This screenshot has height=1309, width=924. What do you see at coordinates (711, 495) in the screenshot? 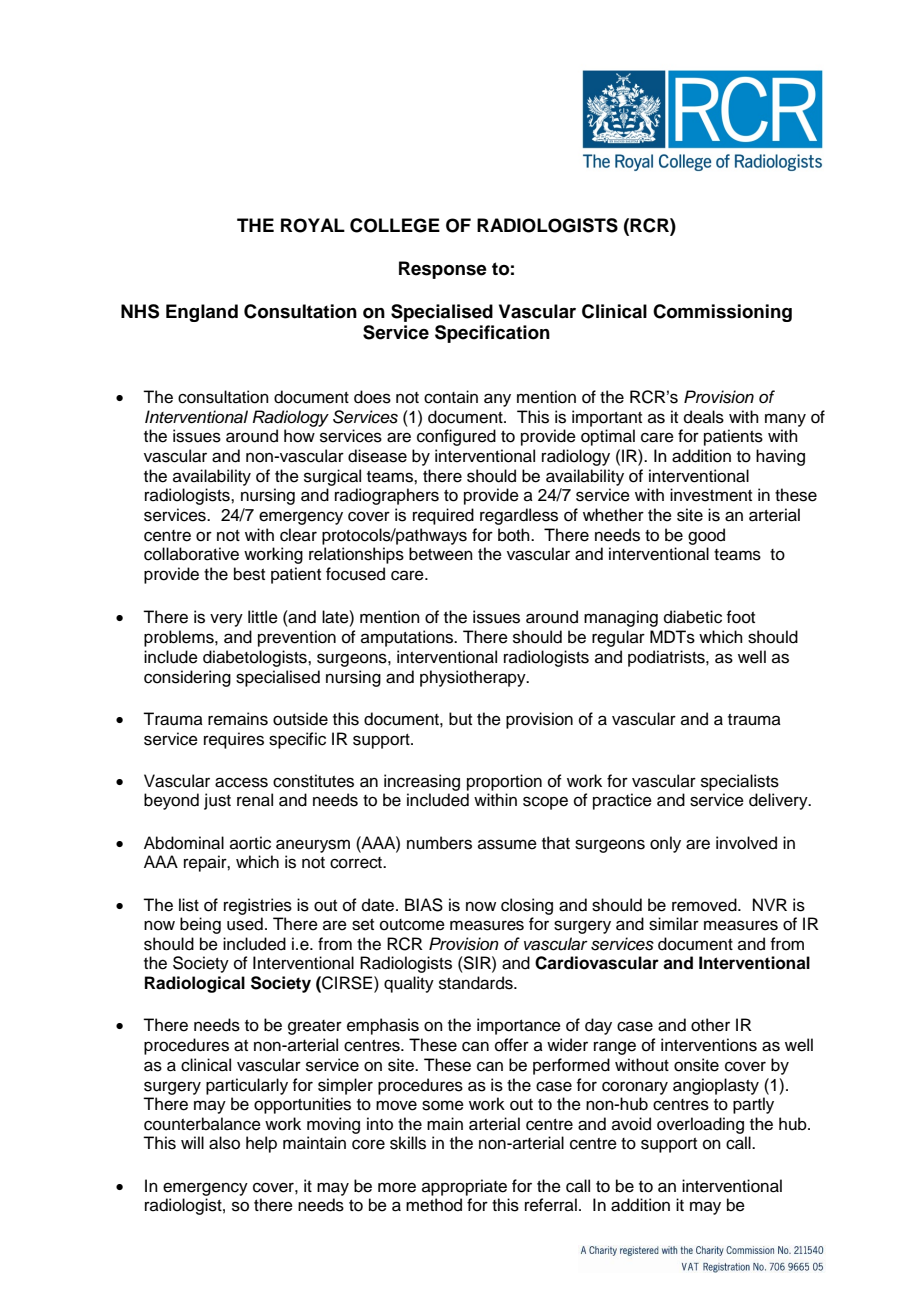
I see `investment` at bounding box center [711, 495].
